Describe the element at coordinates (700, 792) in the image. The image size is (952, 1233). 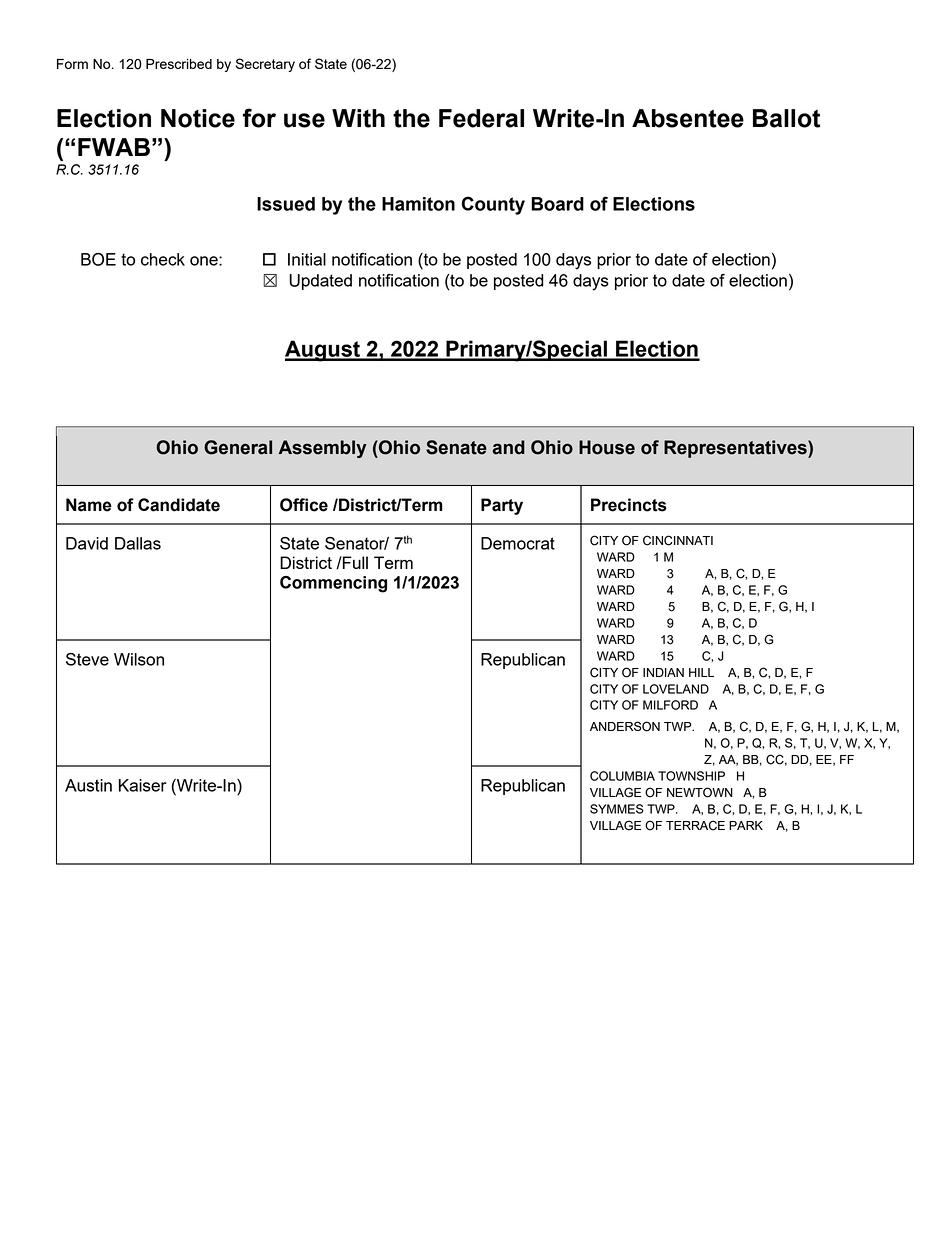
I see `NEWTOWN` at that location.
